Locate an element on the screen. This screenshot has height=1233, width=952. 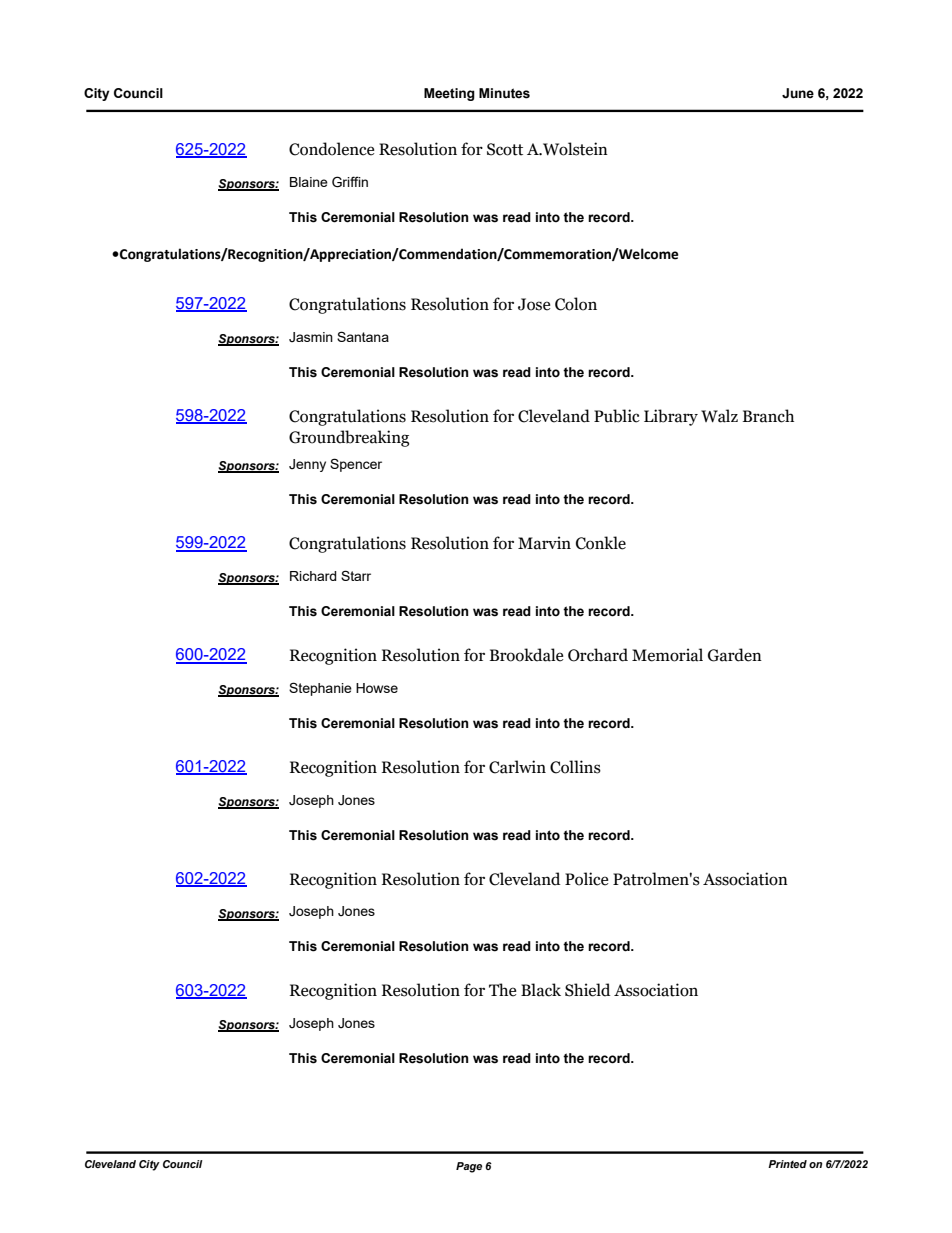
June is located at coordinates (798, 93).
